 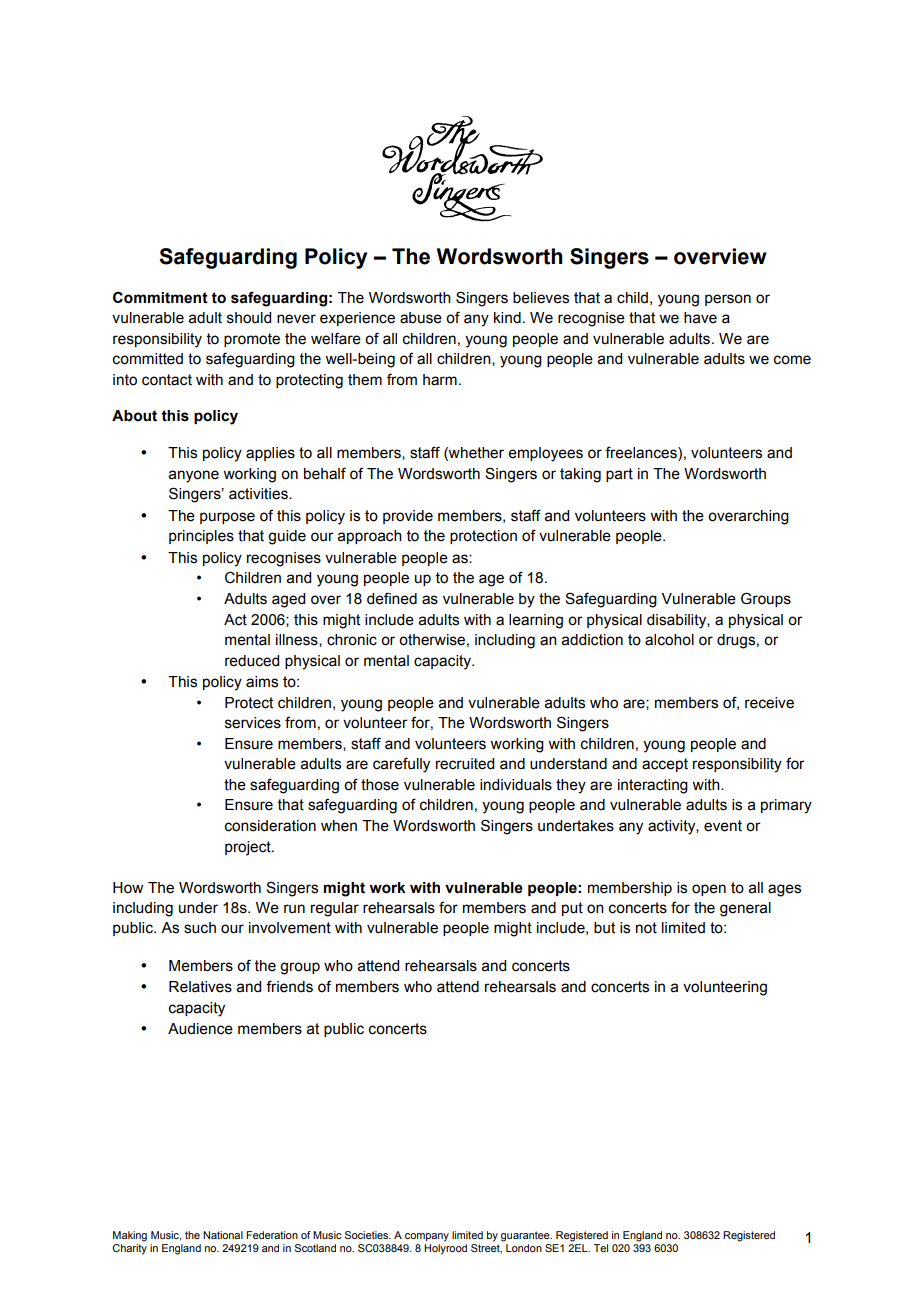 I want to click on principles, so click(x=201, y=537).
